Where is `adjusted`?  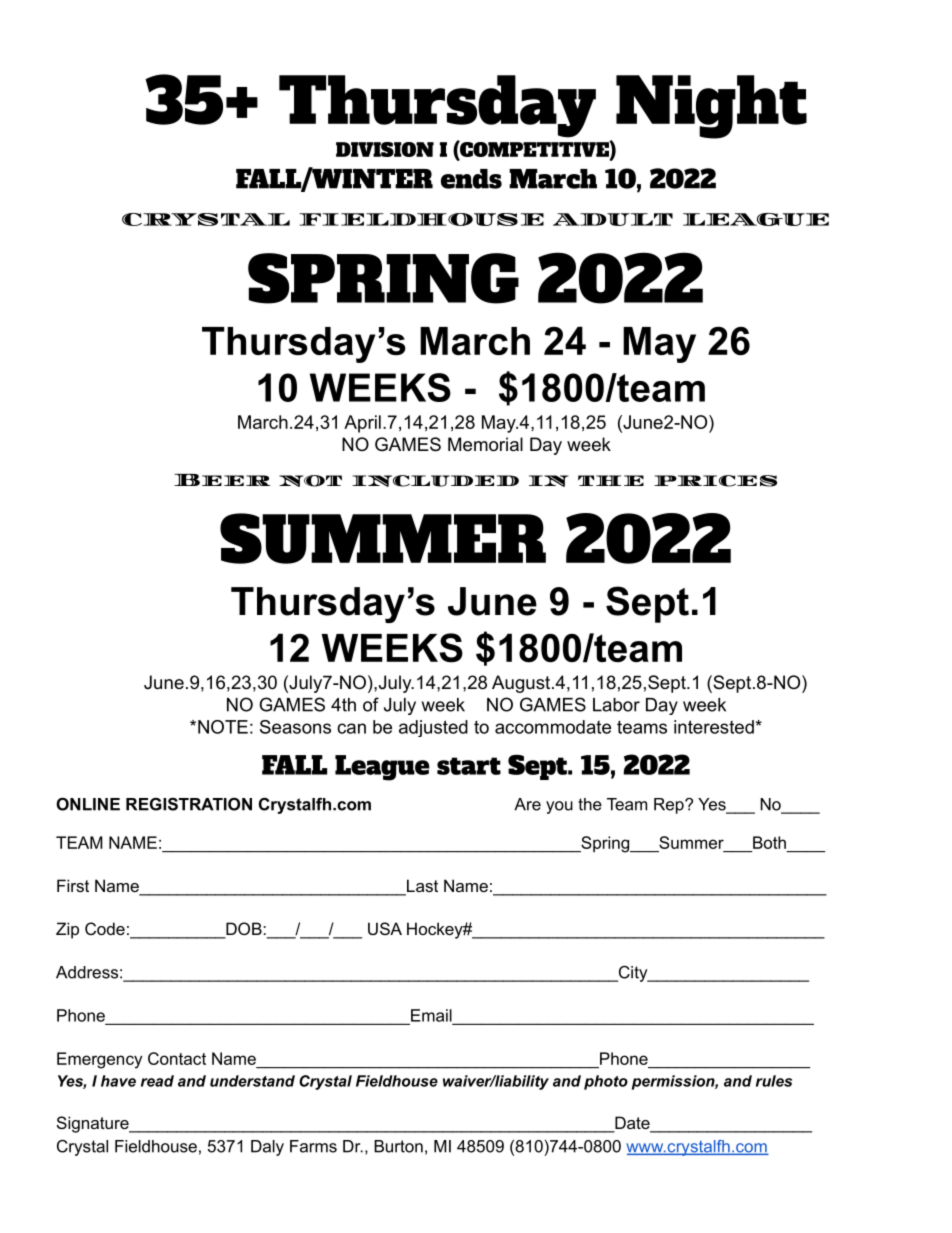 adjusted is located at coordinates (433, 728).
